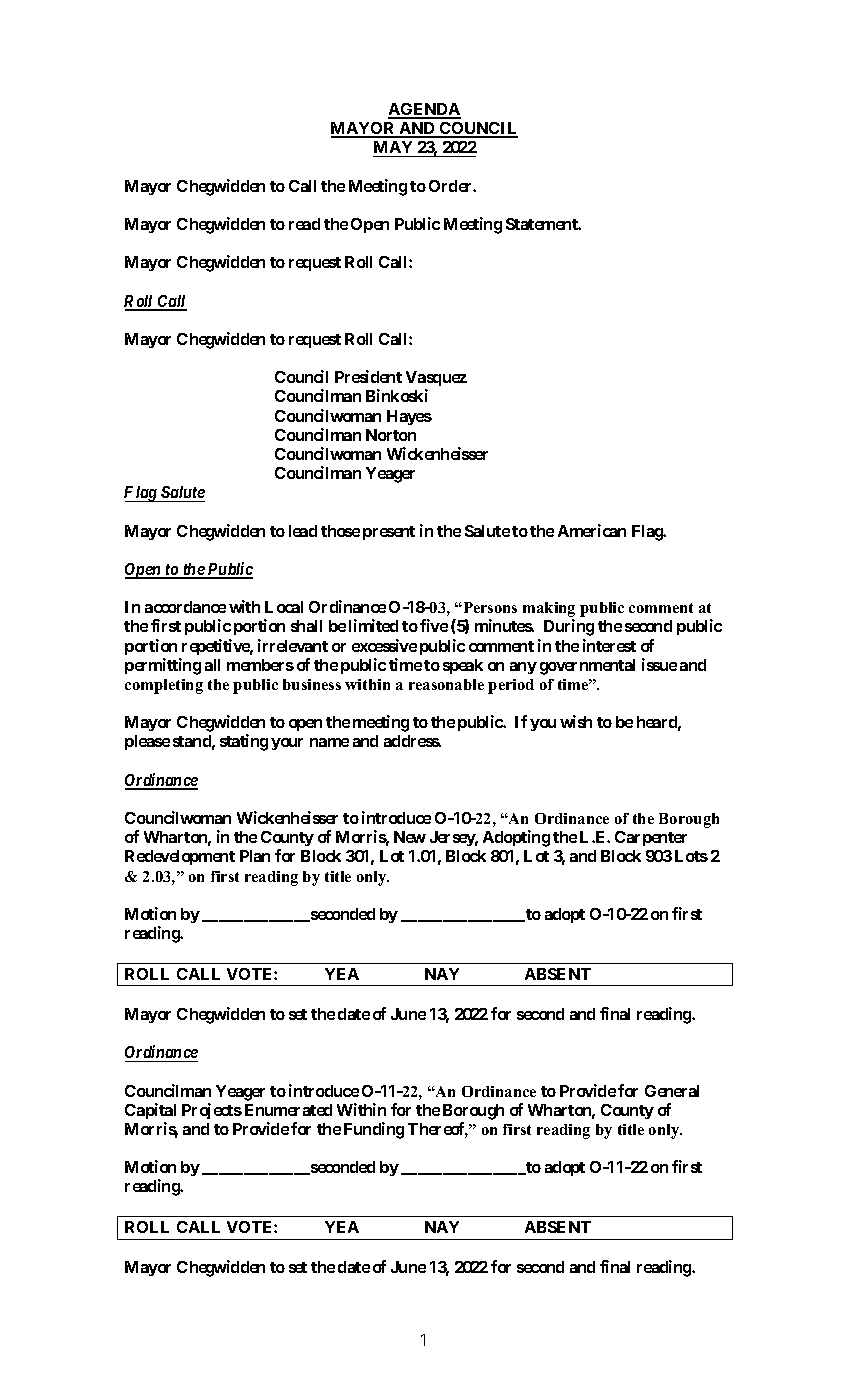 The width and height of the screenshot is (849, 1400). I want to click on Vasquez, so click(436, 380).
